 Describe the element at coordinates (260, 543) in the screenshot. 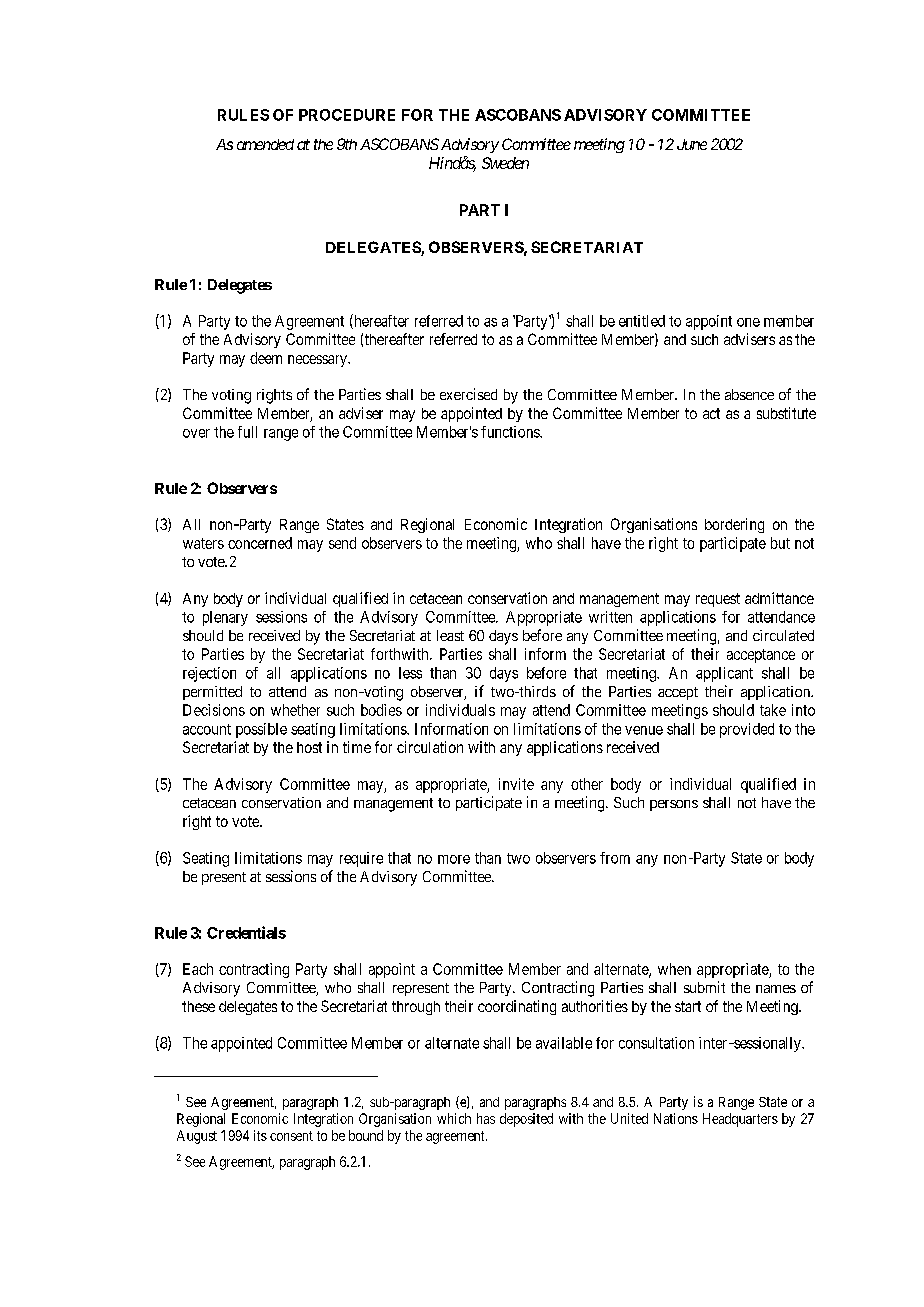

I see `concerned` at that location.
